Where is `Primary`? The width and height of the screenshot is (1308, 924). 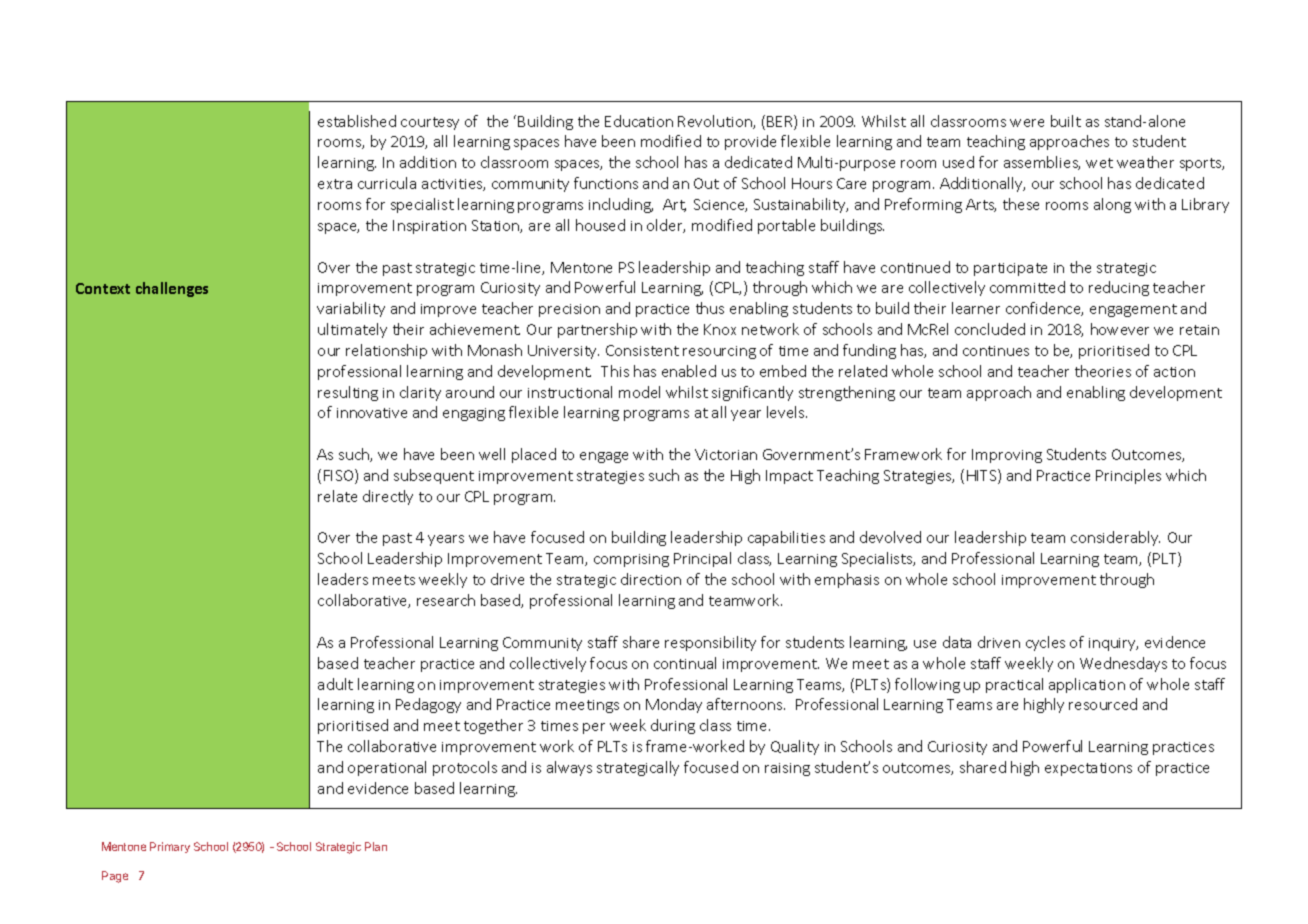
Primary is located at coordinates (170, 847).
